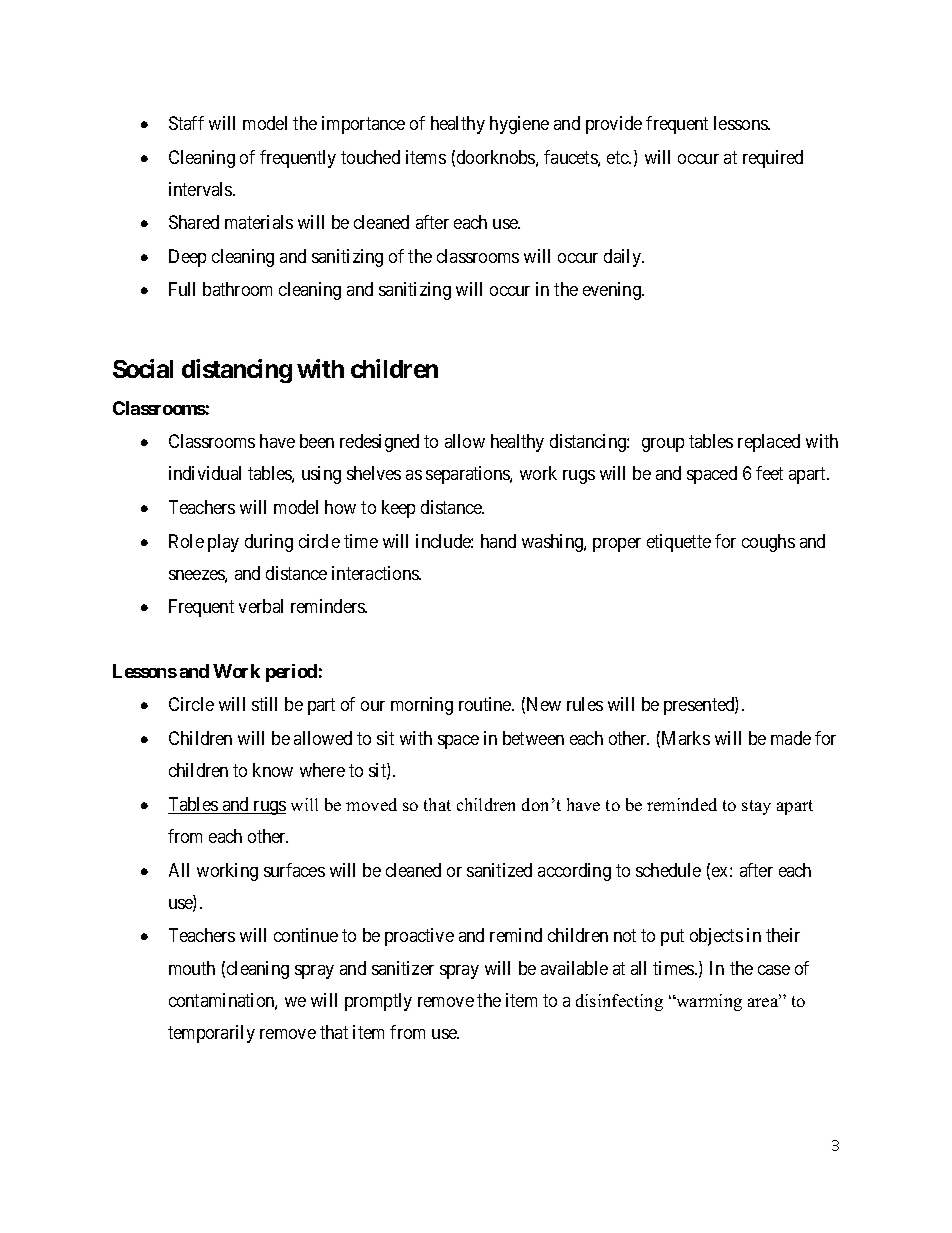 This screenshot has width=952, height=1233. Describe the element at coordinates (708, 1002) in the screenshot. I see `warming` at that location.
